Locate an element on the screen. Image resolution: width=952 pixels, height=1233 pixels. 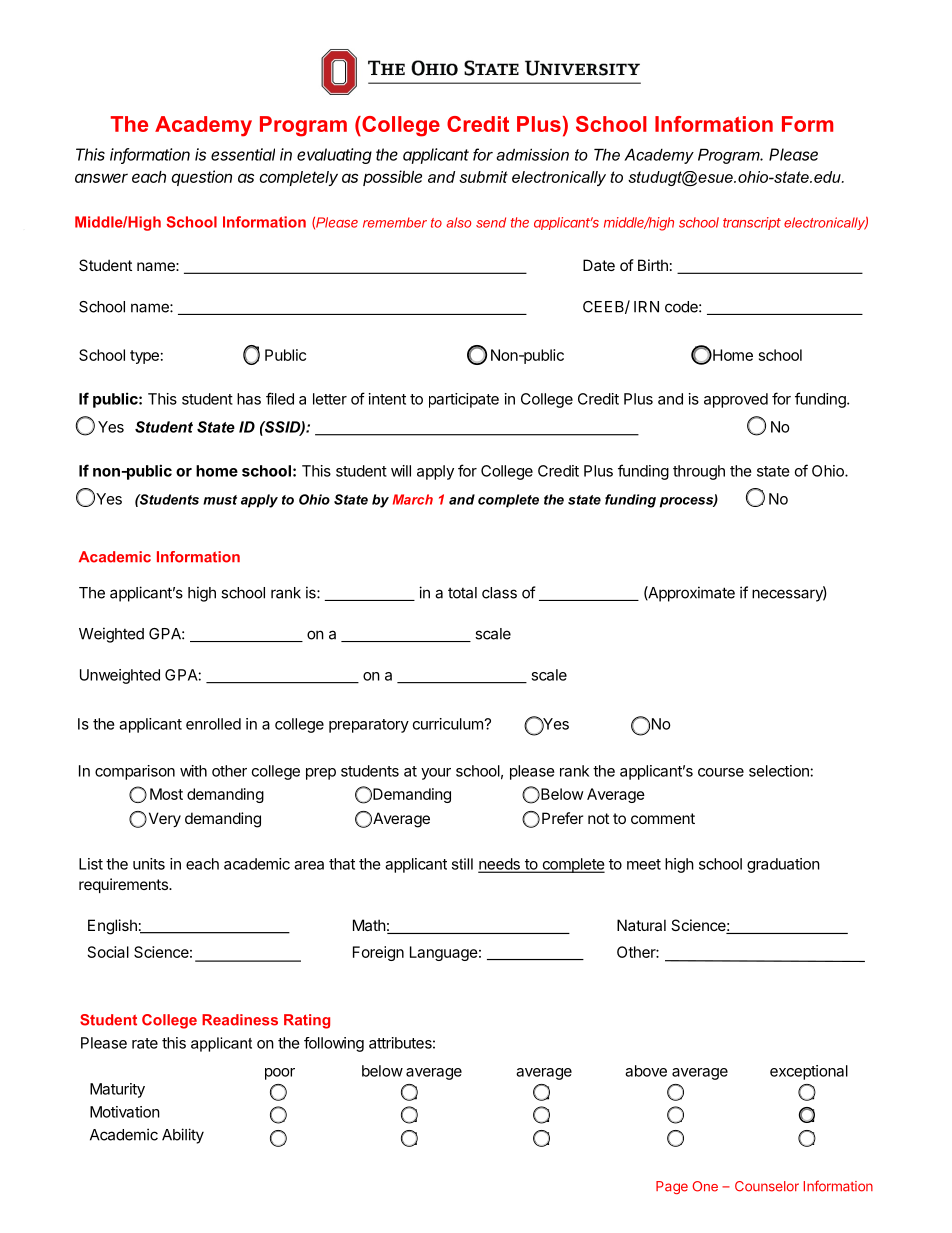
still is located at coordinates (462, 864).
